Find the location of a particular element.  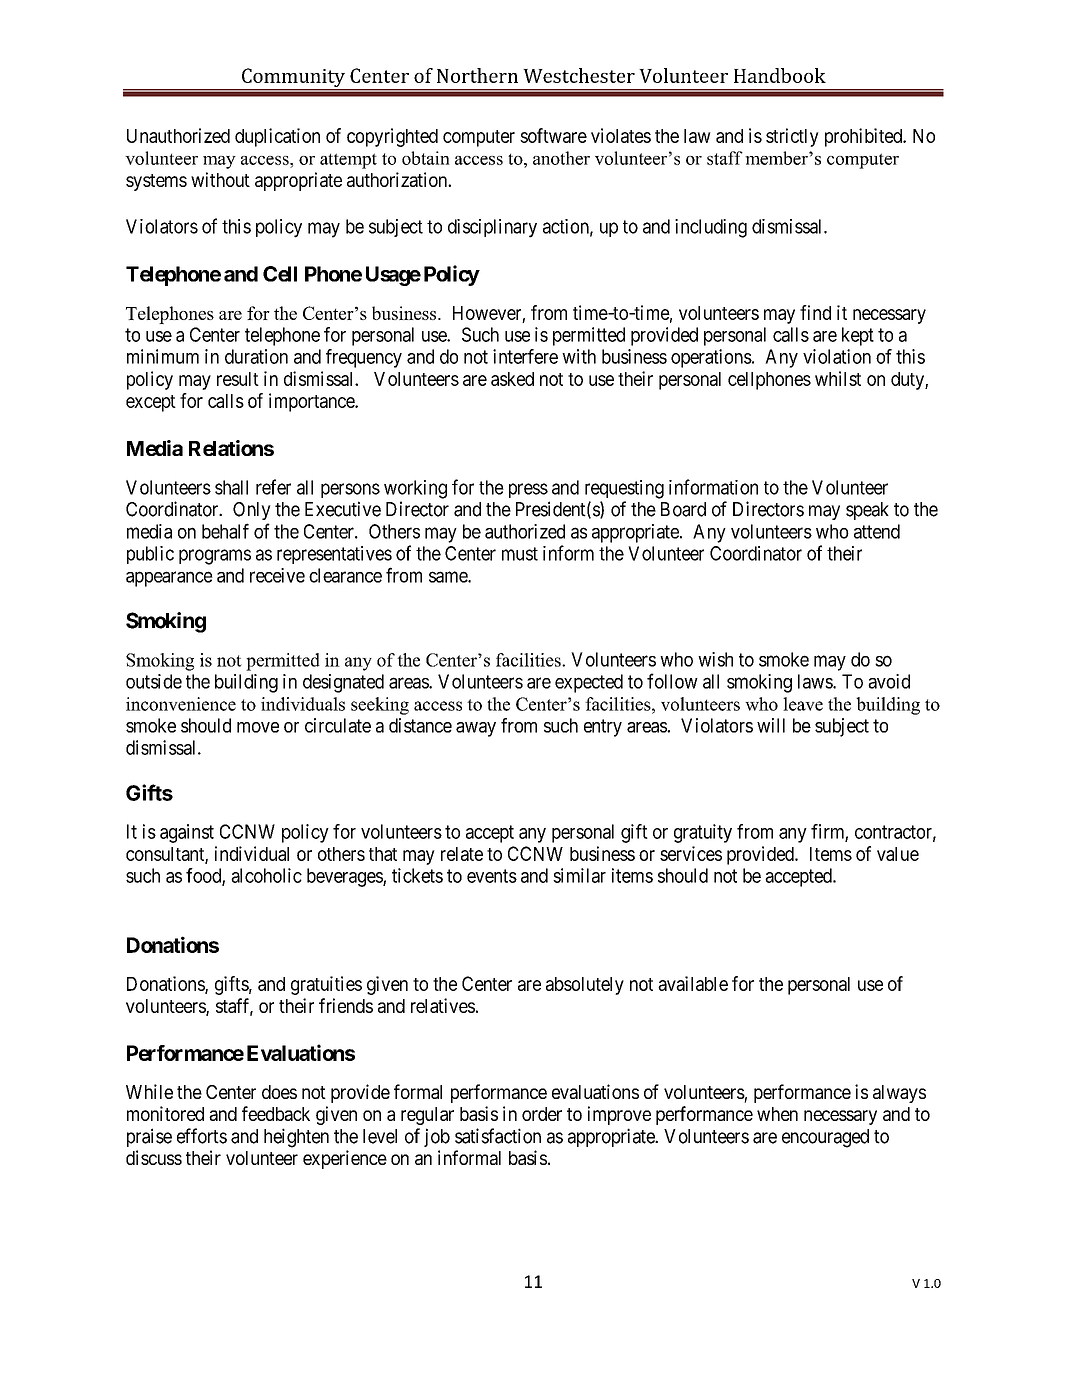

duplication is located at coordinates (277, 137).
